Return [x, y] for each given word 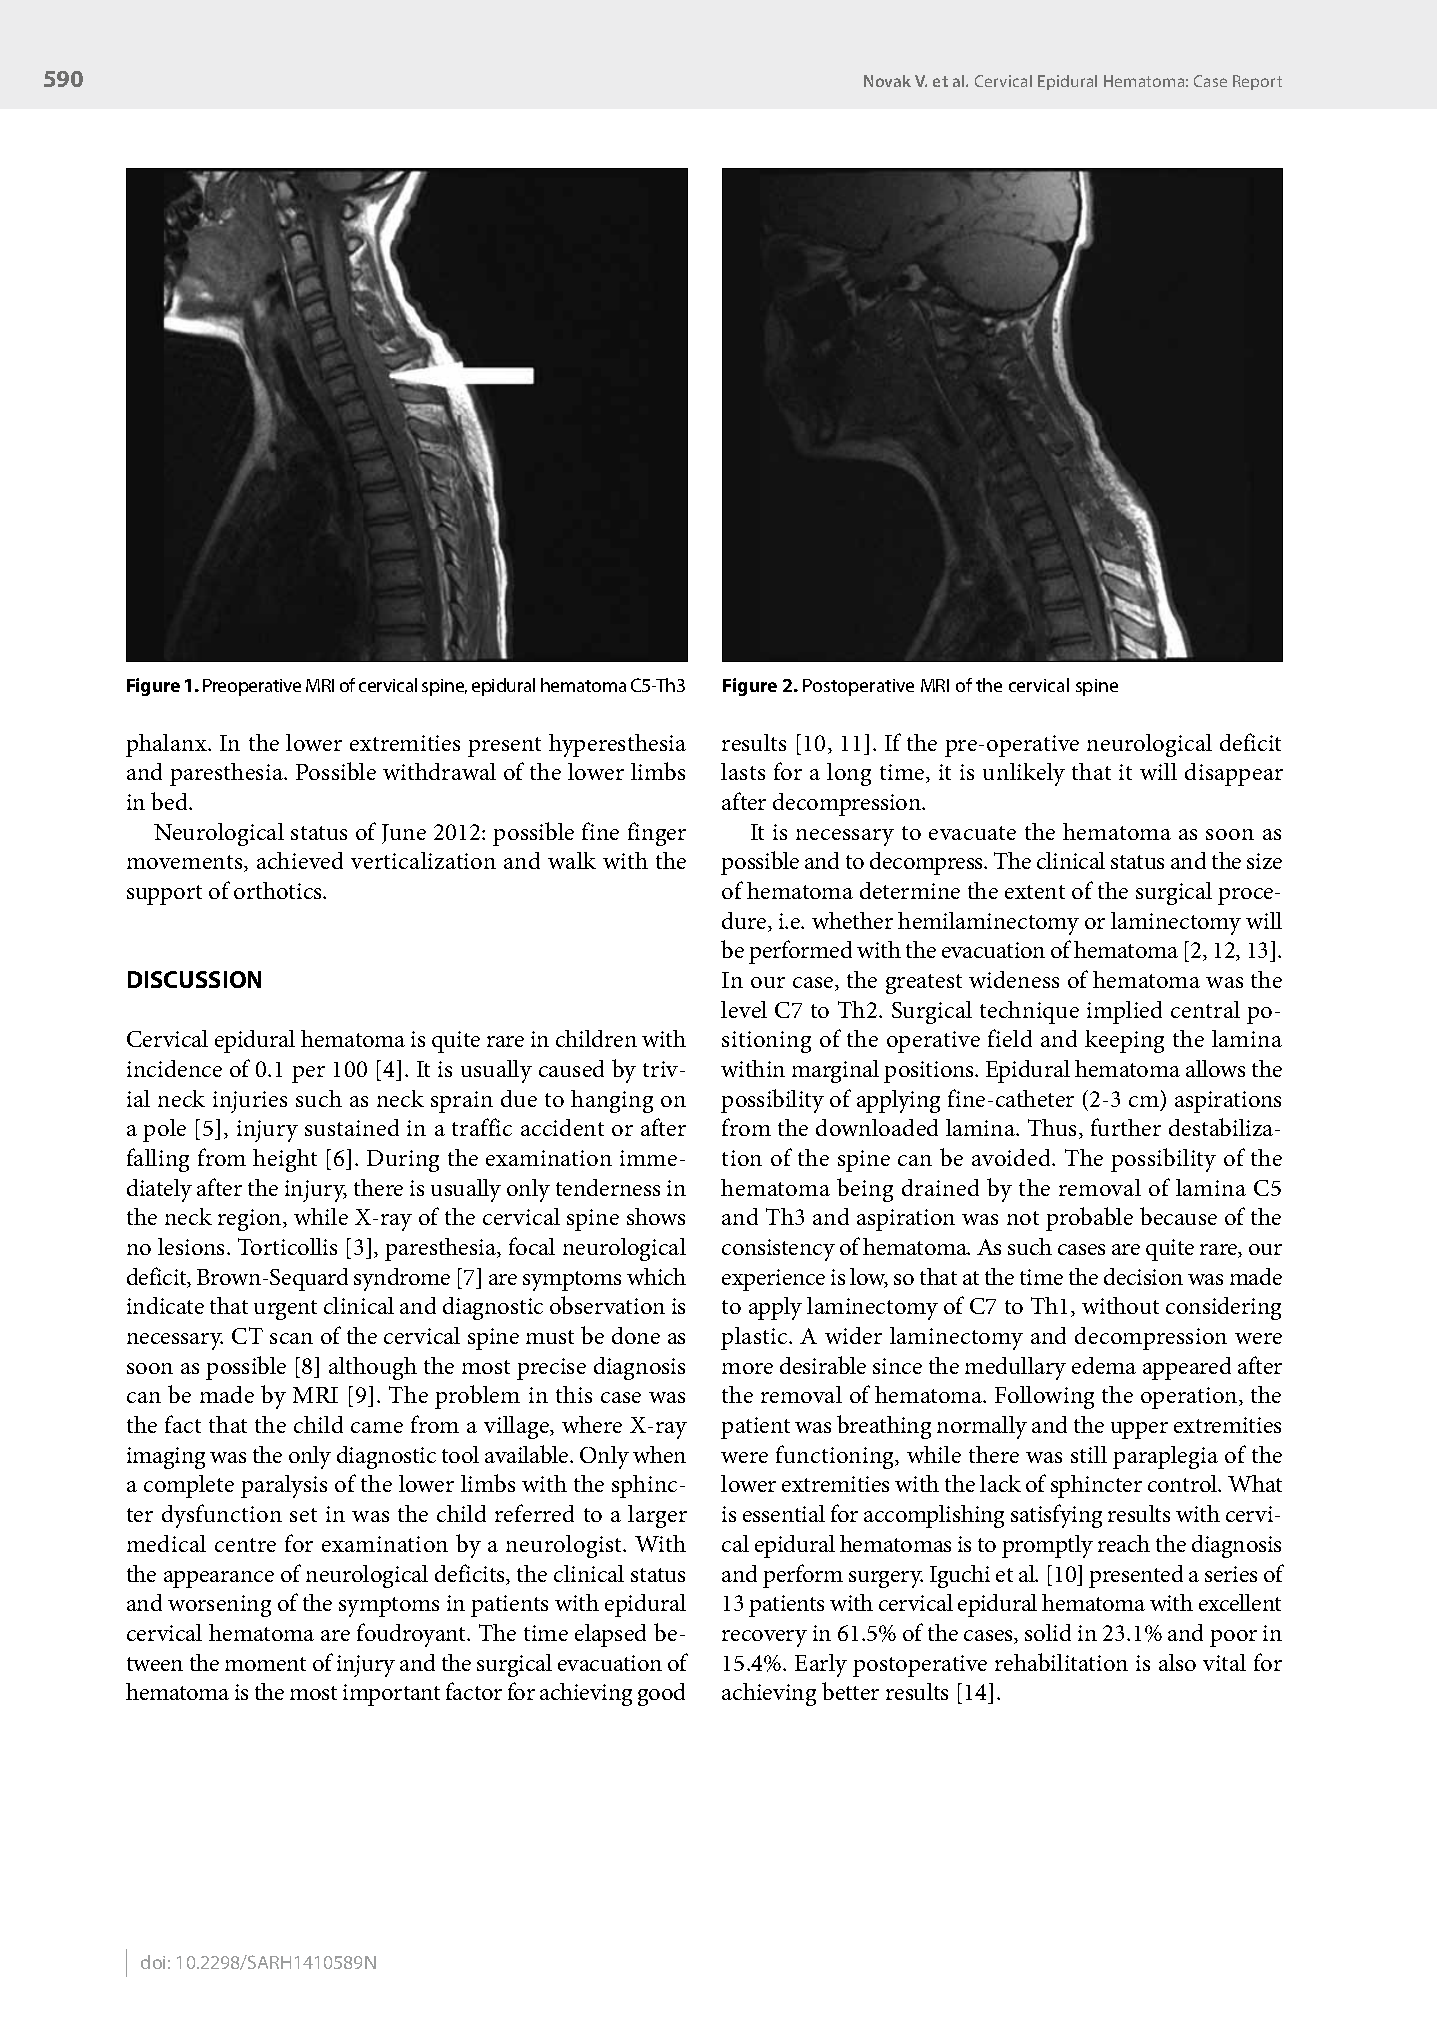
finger [657, 834]
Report [1257, 82]
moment [265, 1664]
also [1177, 1662]
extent [1035, 892]
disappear [1234, 774]
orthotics [279, 890]
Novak [887, 81]
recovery [764, 1638]
